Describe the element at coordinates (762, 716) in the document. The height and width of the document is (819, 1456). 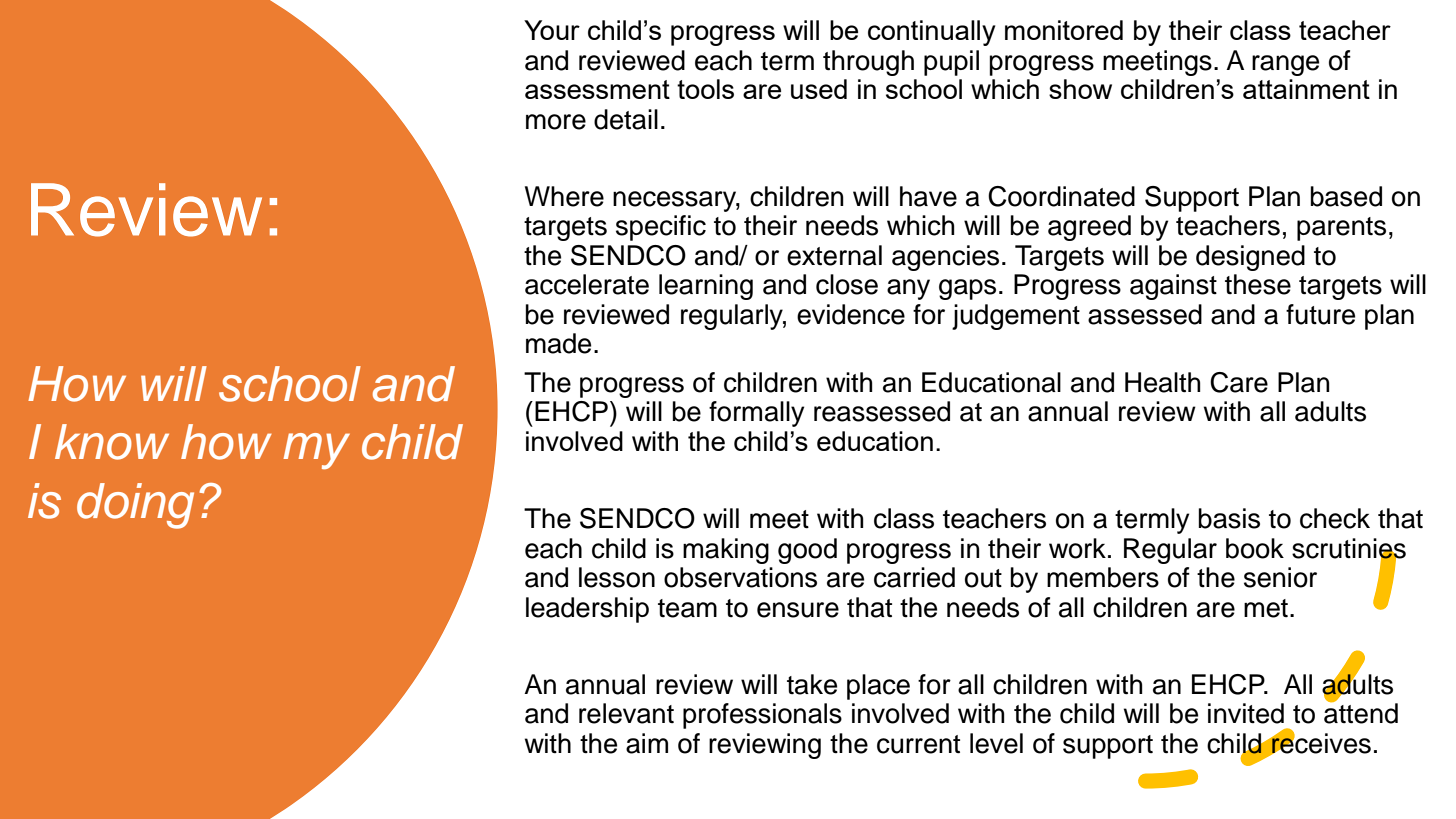
I see `professionals` at that location.
